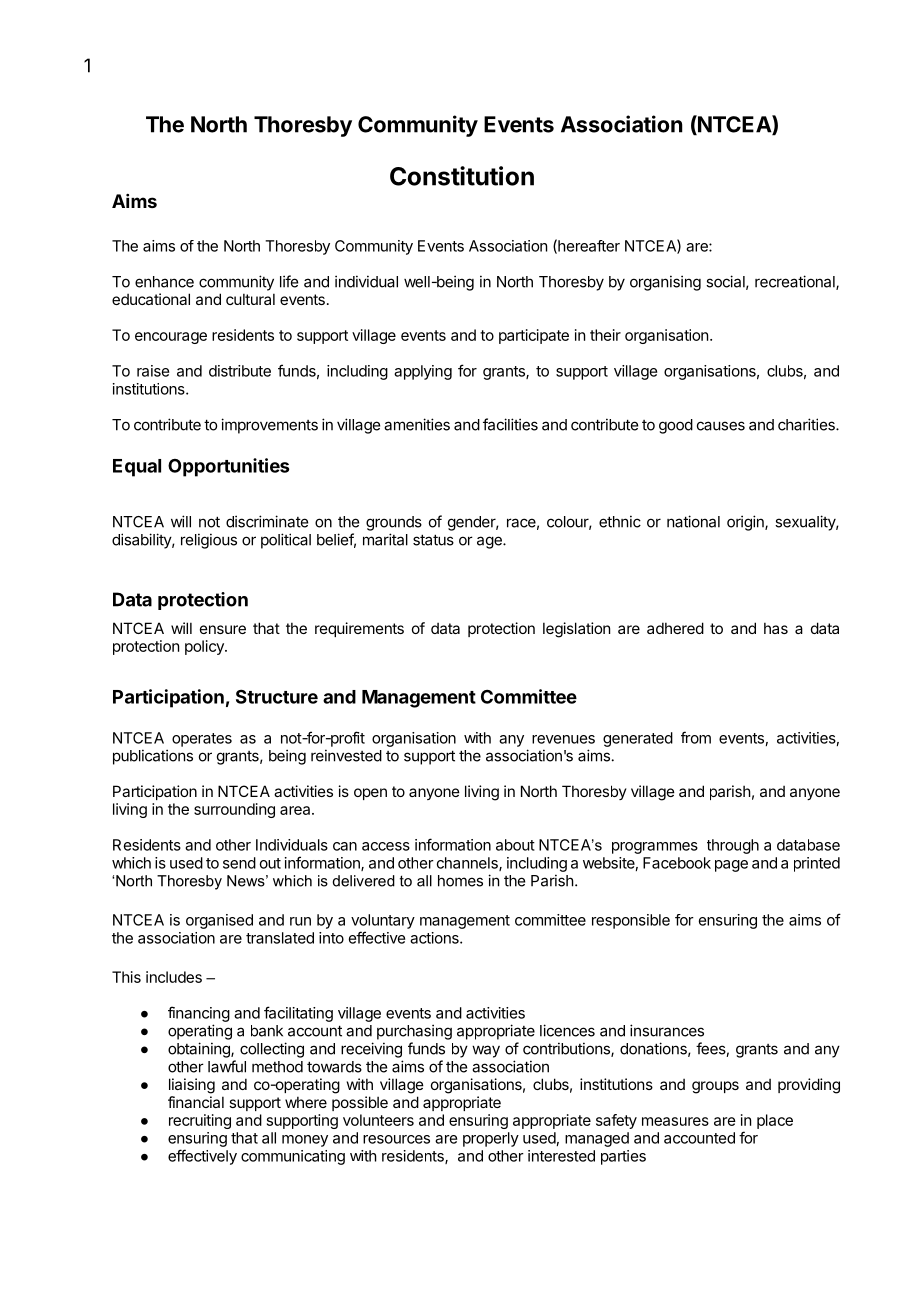  What do you see at coordinates (731, 866) in the image?
I see `page` at bounding box center [731, 866].
